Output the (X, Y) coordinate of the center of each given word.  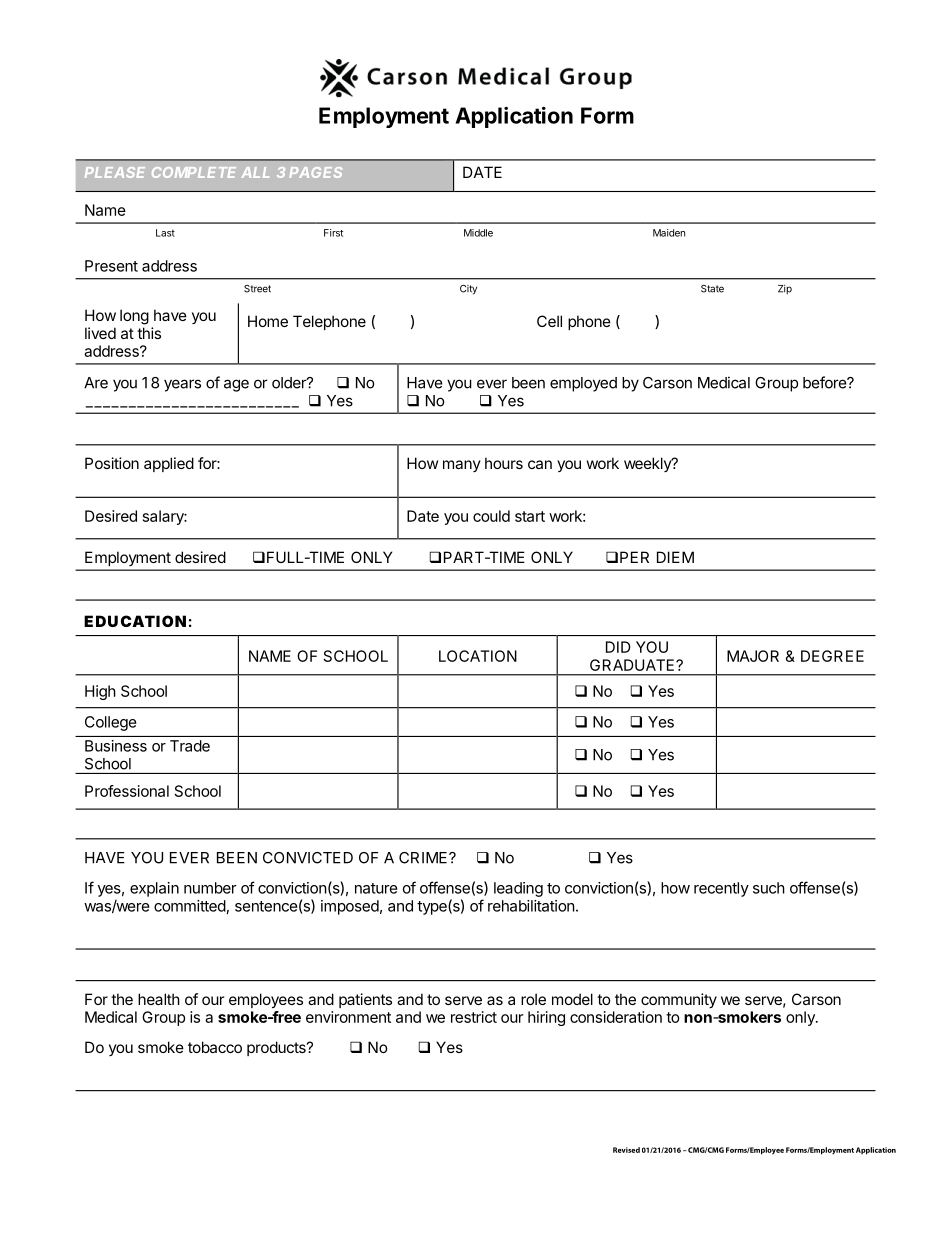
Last (165, 233)
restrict (474, 1017)
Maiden (669, 233)
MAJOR (753, 656)
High (100, 692)
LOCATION (478, 656)
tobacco (215, 1047)
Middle (478, 233)
